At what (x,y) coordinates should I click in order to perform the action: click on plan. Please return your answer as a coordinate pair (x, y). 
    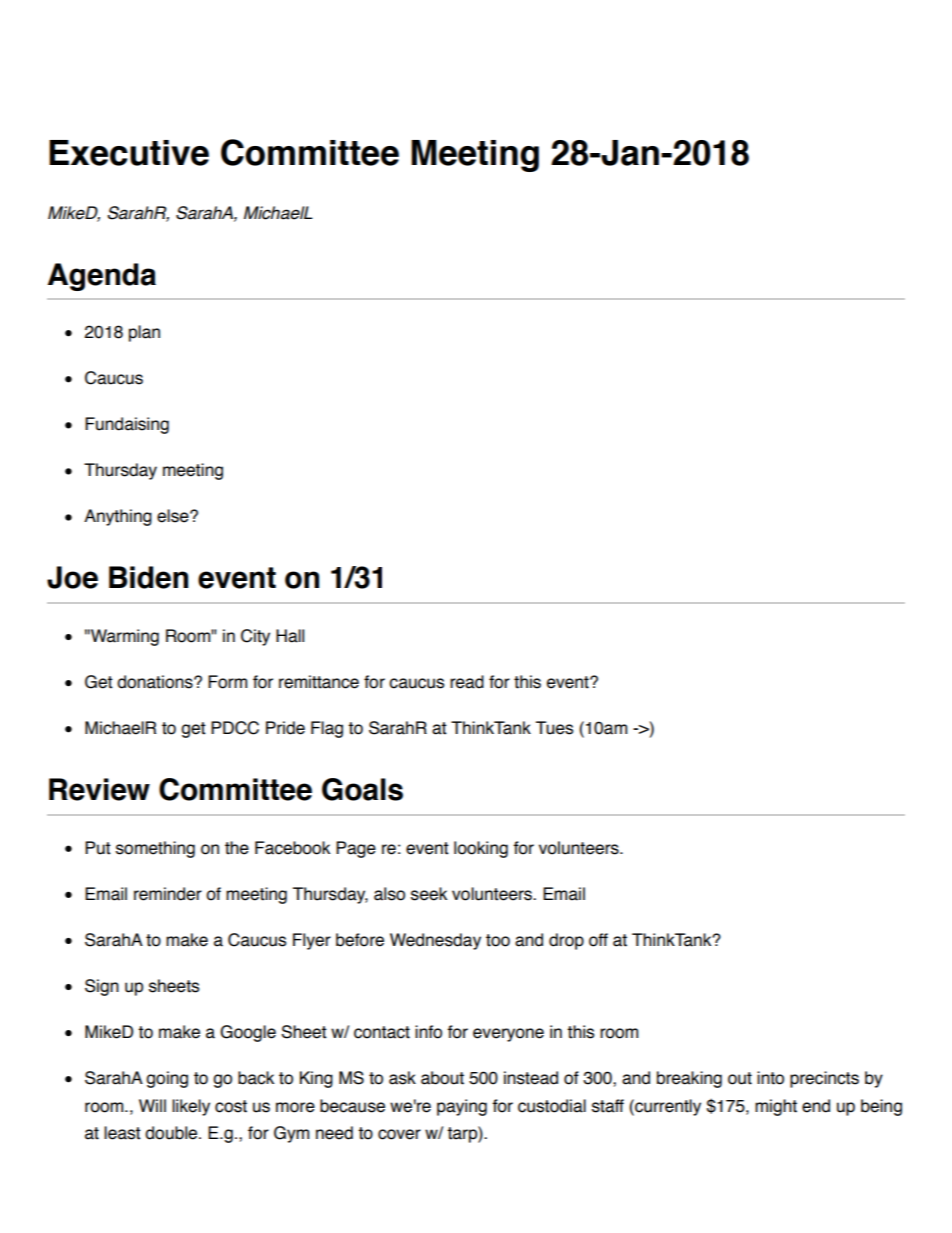
    Looking at the image, I should click on (144, 333).
